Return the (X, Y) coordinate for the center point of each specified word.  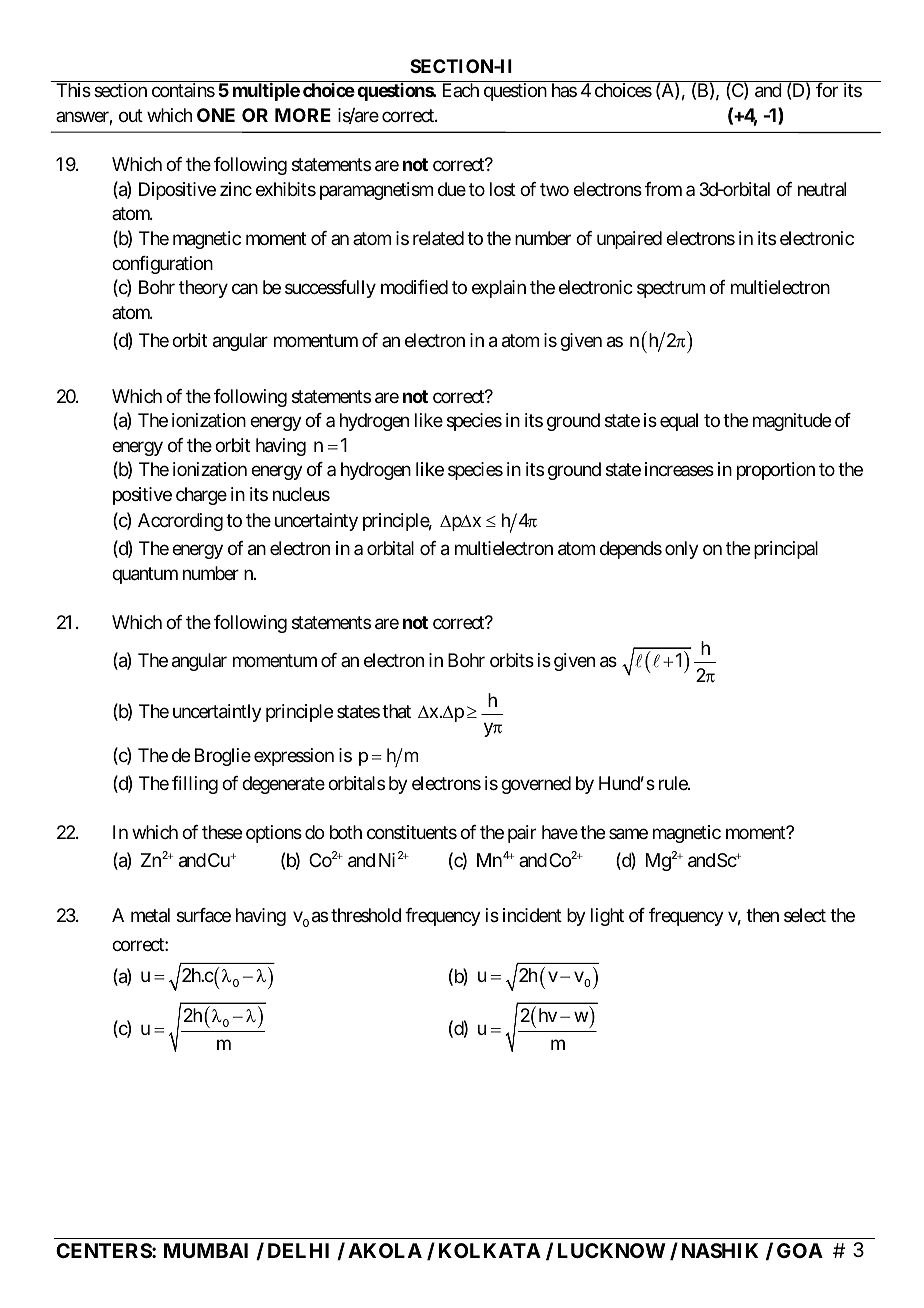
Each (461, 90)
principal (786, 550)
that (396, 711)
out (131, 115)
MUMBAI (206, 1250)
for (827, 90)
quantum (145, 575)
